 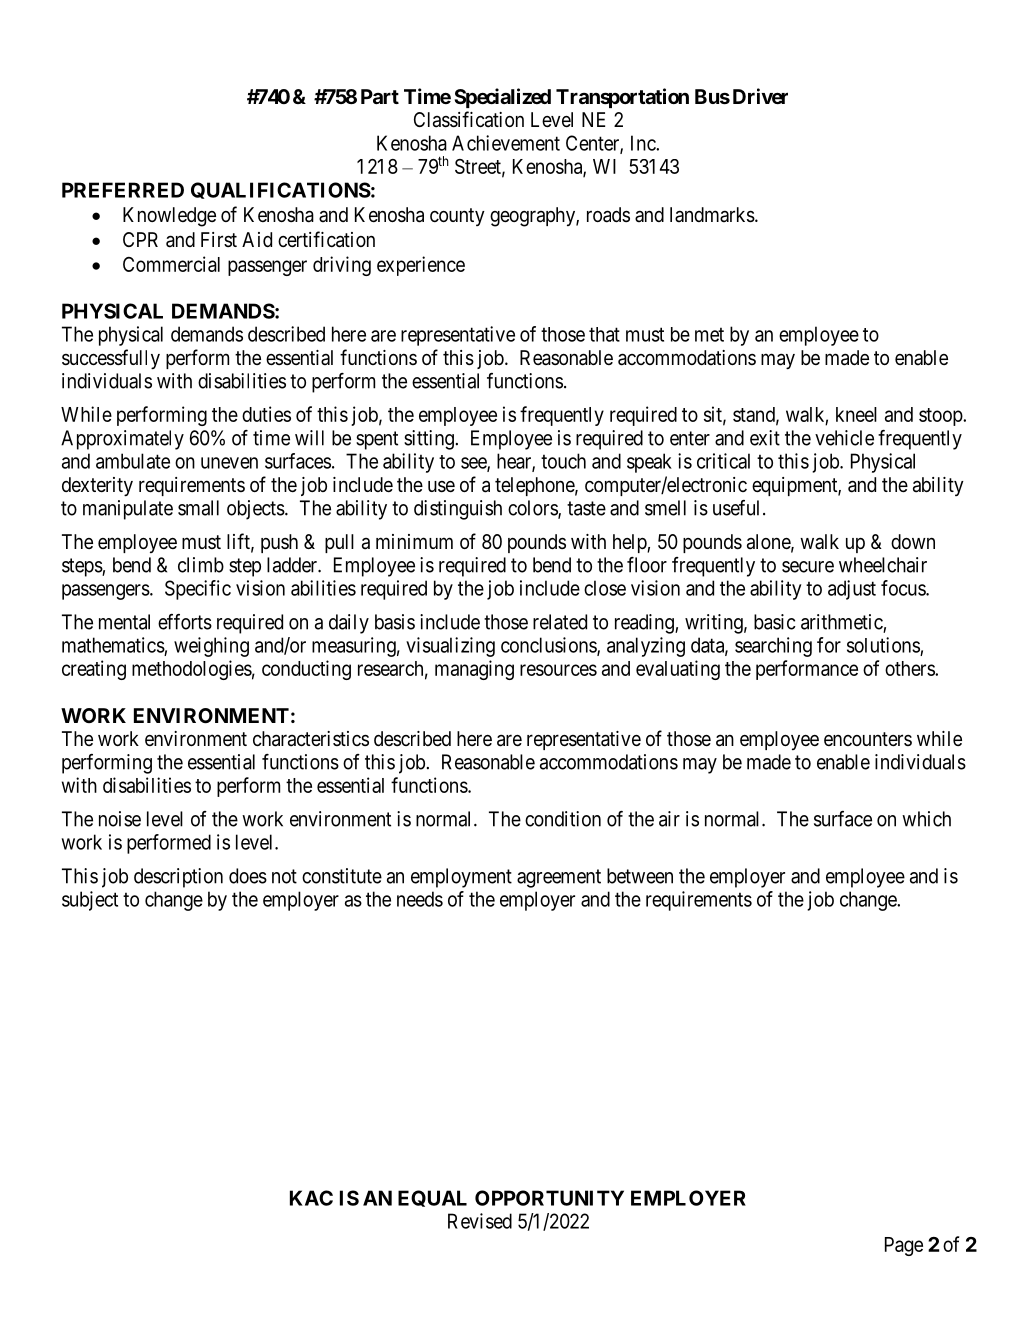 I want to click on Driver, so click(x=760, y=96).
